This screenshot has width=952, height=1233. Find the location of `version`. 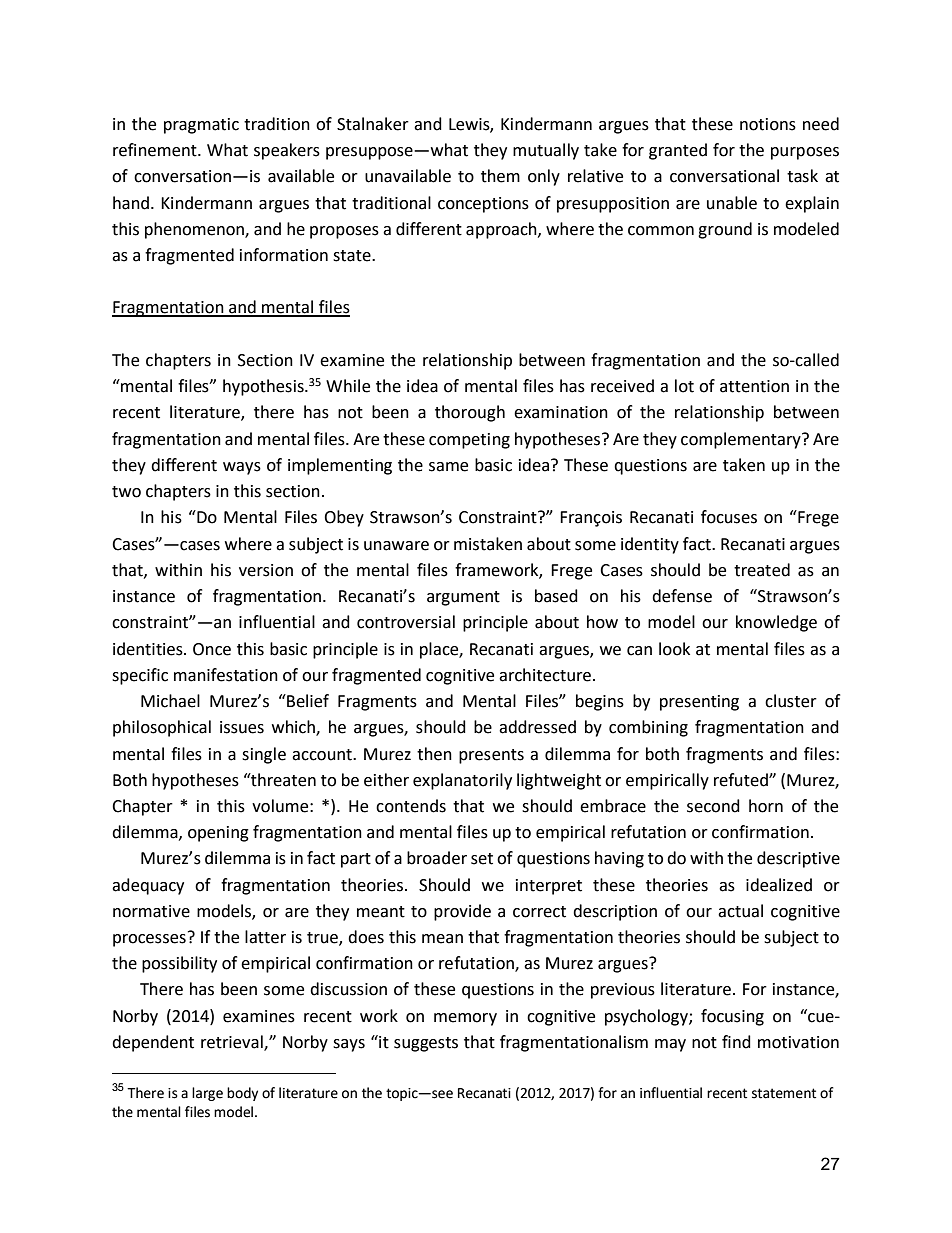

version is located at coordinates (266, 570).
